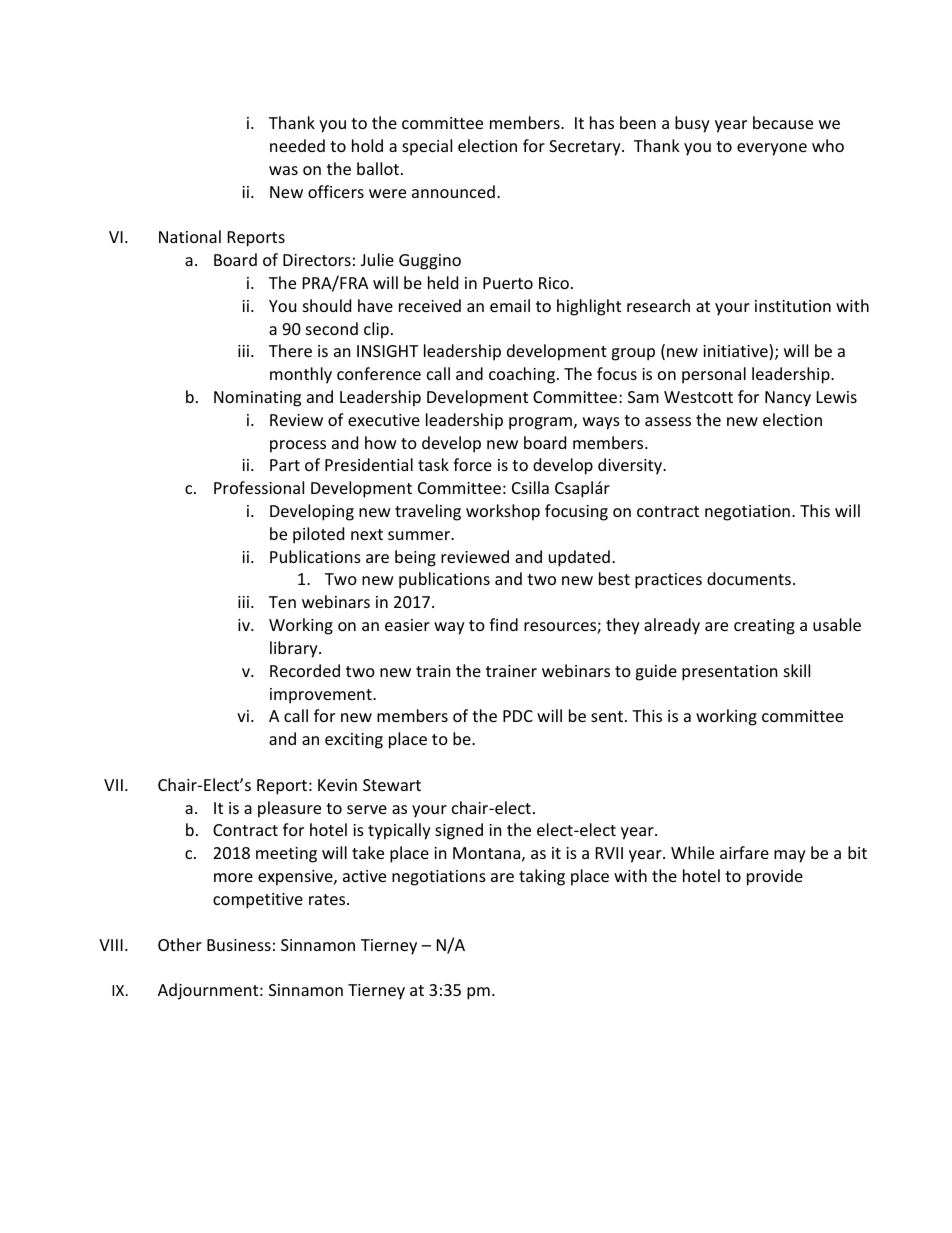 This page has width=952, height=1233. I want to click on taking, so click(542, 877).
